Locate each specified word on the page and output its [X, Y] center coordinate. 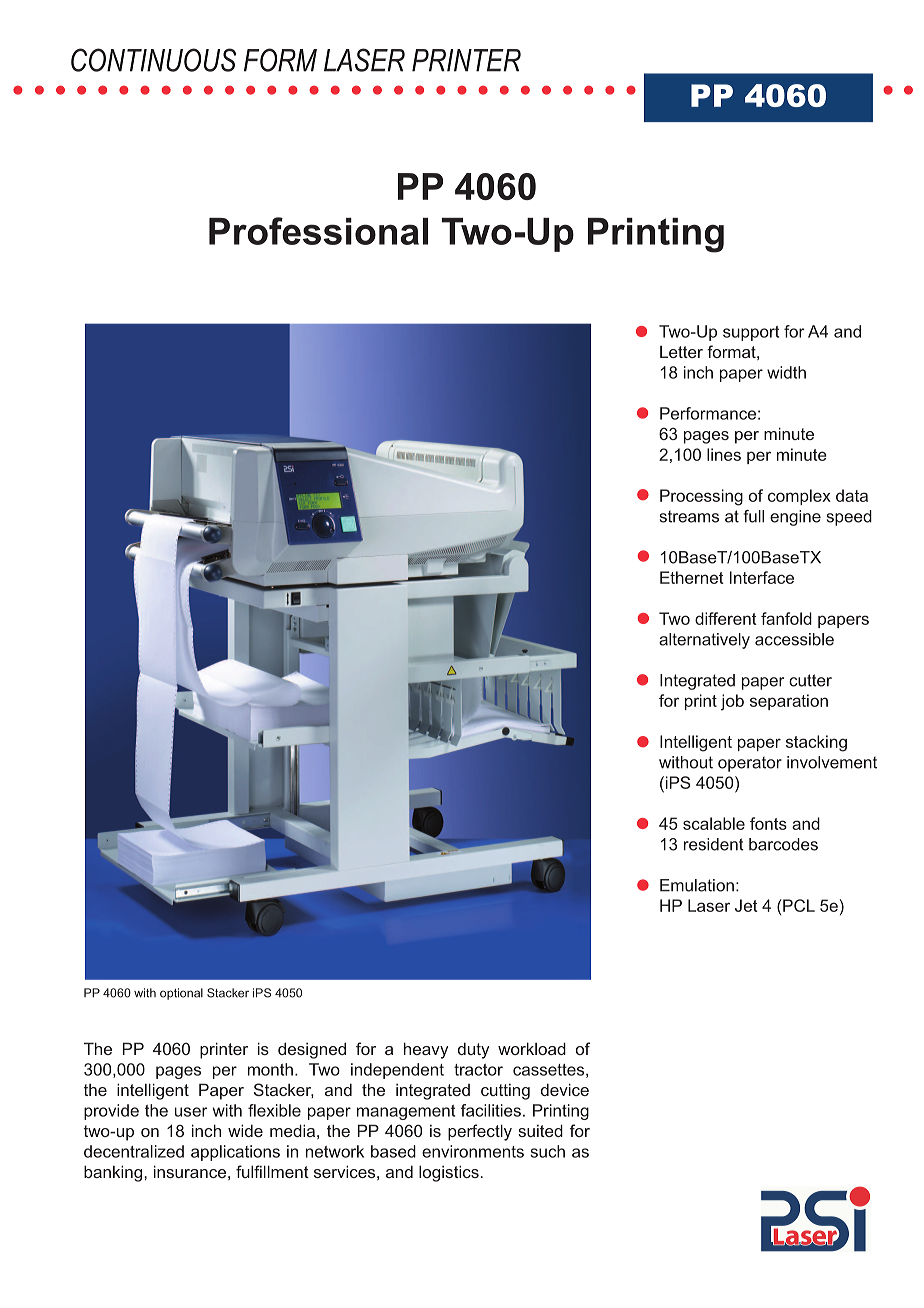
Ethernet [692, 577]
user [191, 1112]
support [751, 333]
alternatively [704, 641]
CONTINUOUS [153, 60]
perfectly [480, 1132]
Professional [318, 231]
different [726, 618]
